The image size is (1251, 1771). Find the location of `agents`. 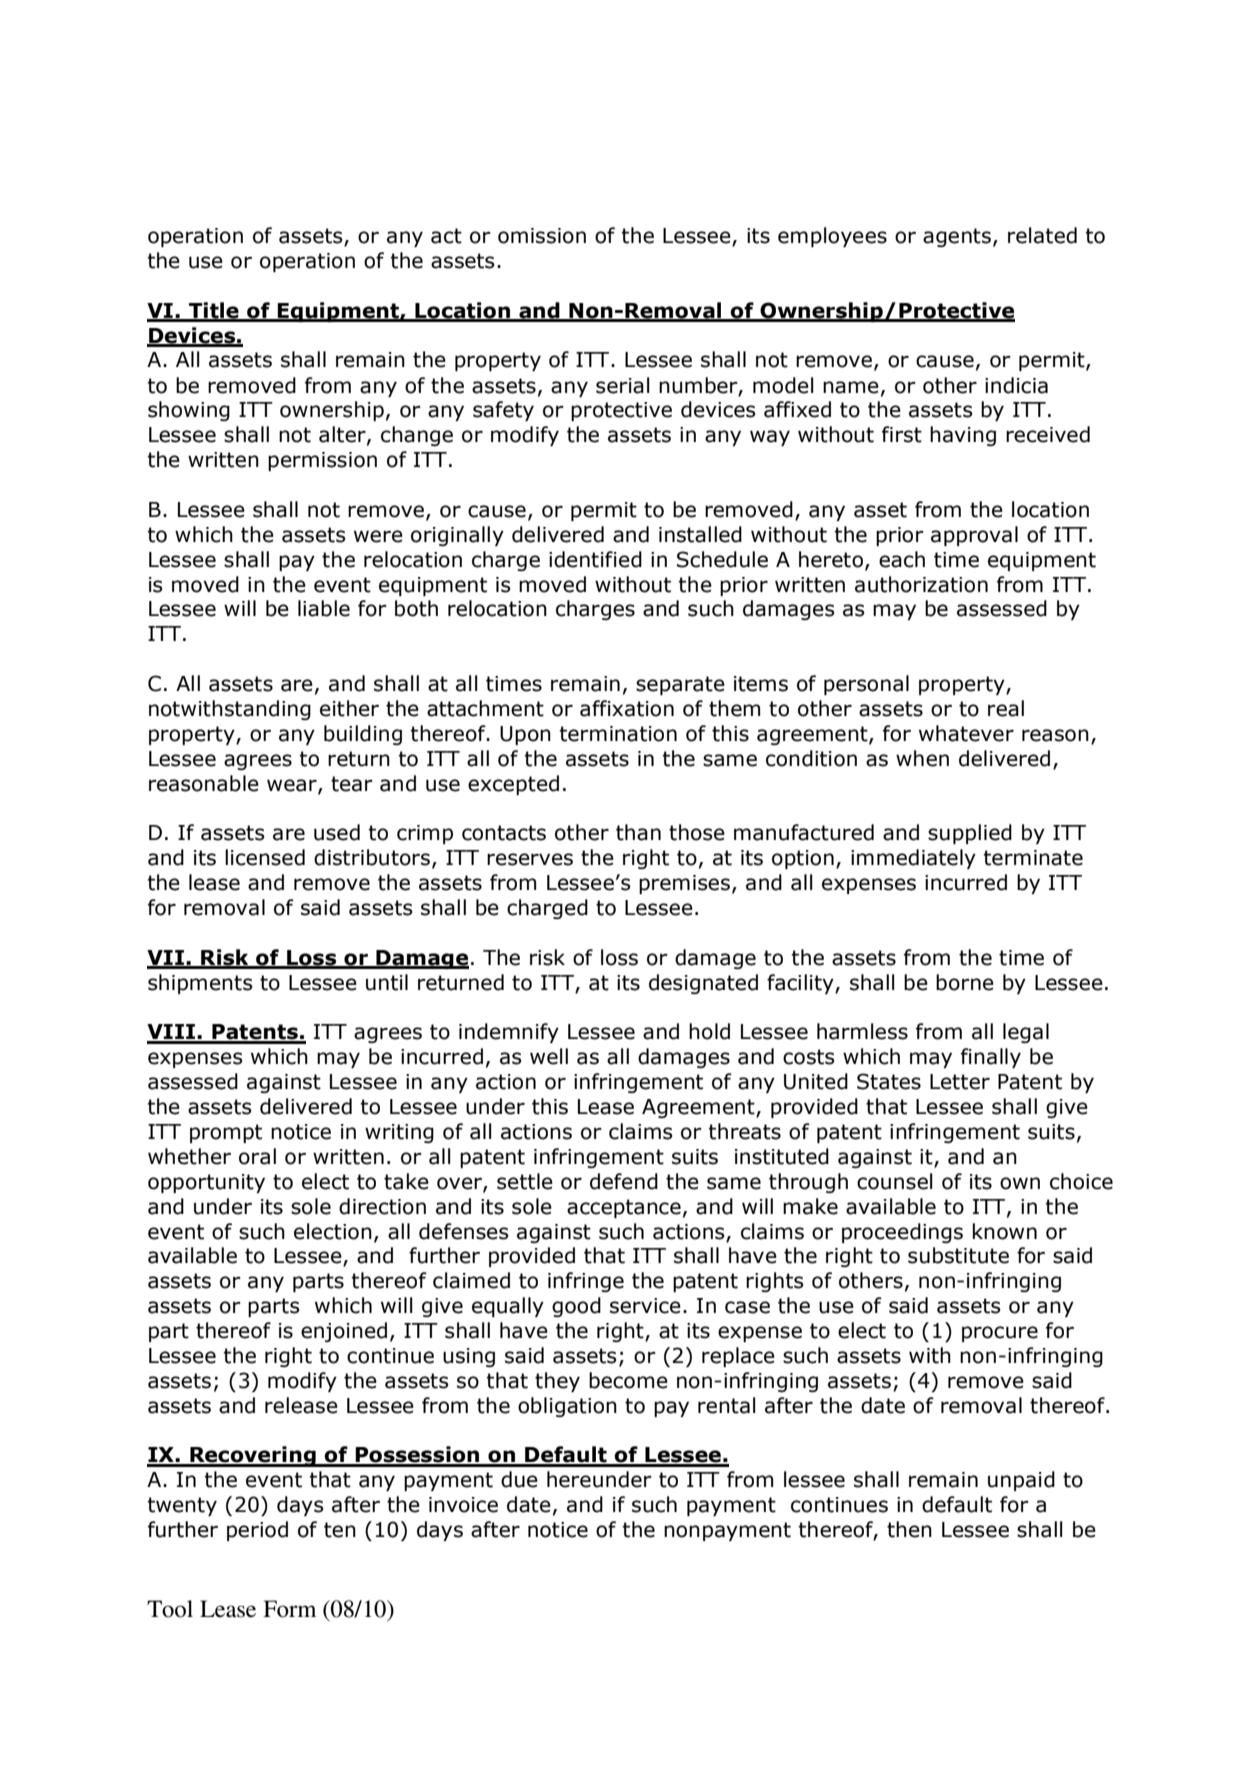

agents is located at coordinates (957, 237).
